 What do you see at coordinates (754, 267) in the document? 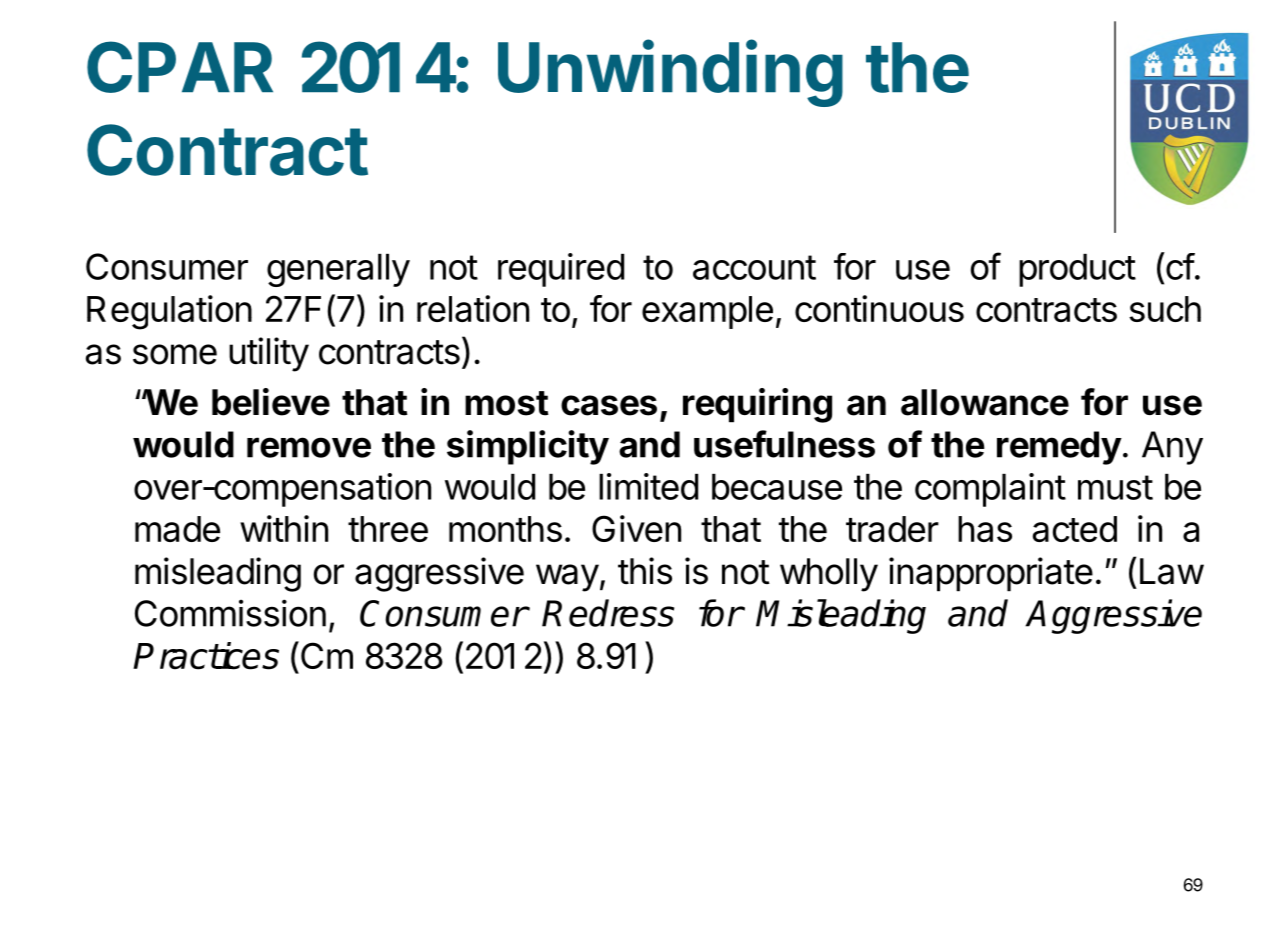
I see `account` at bounding box center [754, 267].
